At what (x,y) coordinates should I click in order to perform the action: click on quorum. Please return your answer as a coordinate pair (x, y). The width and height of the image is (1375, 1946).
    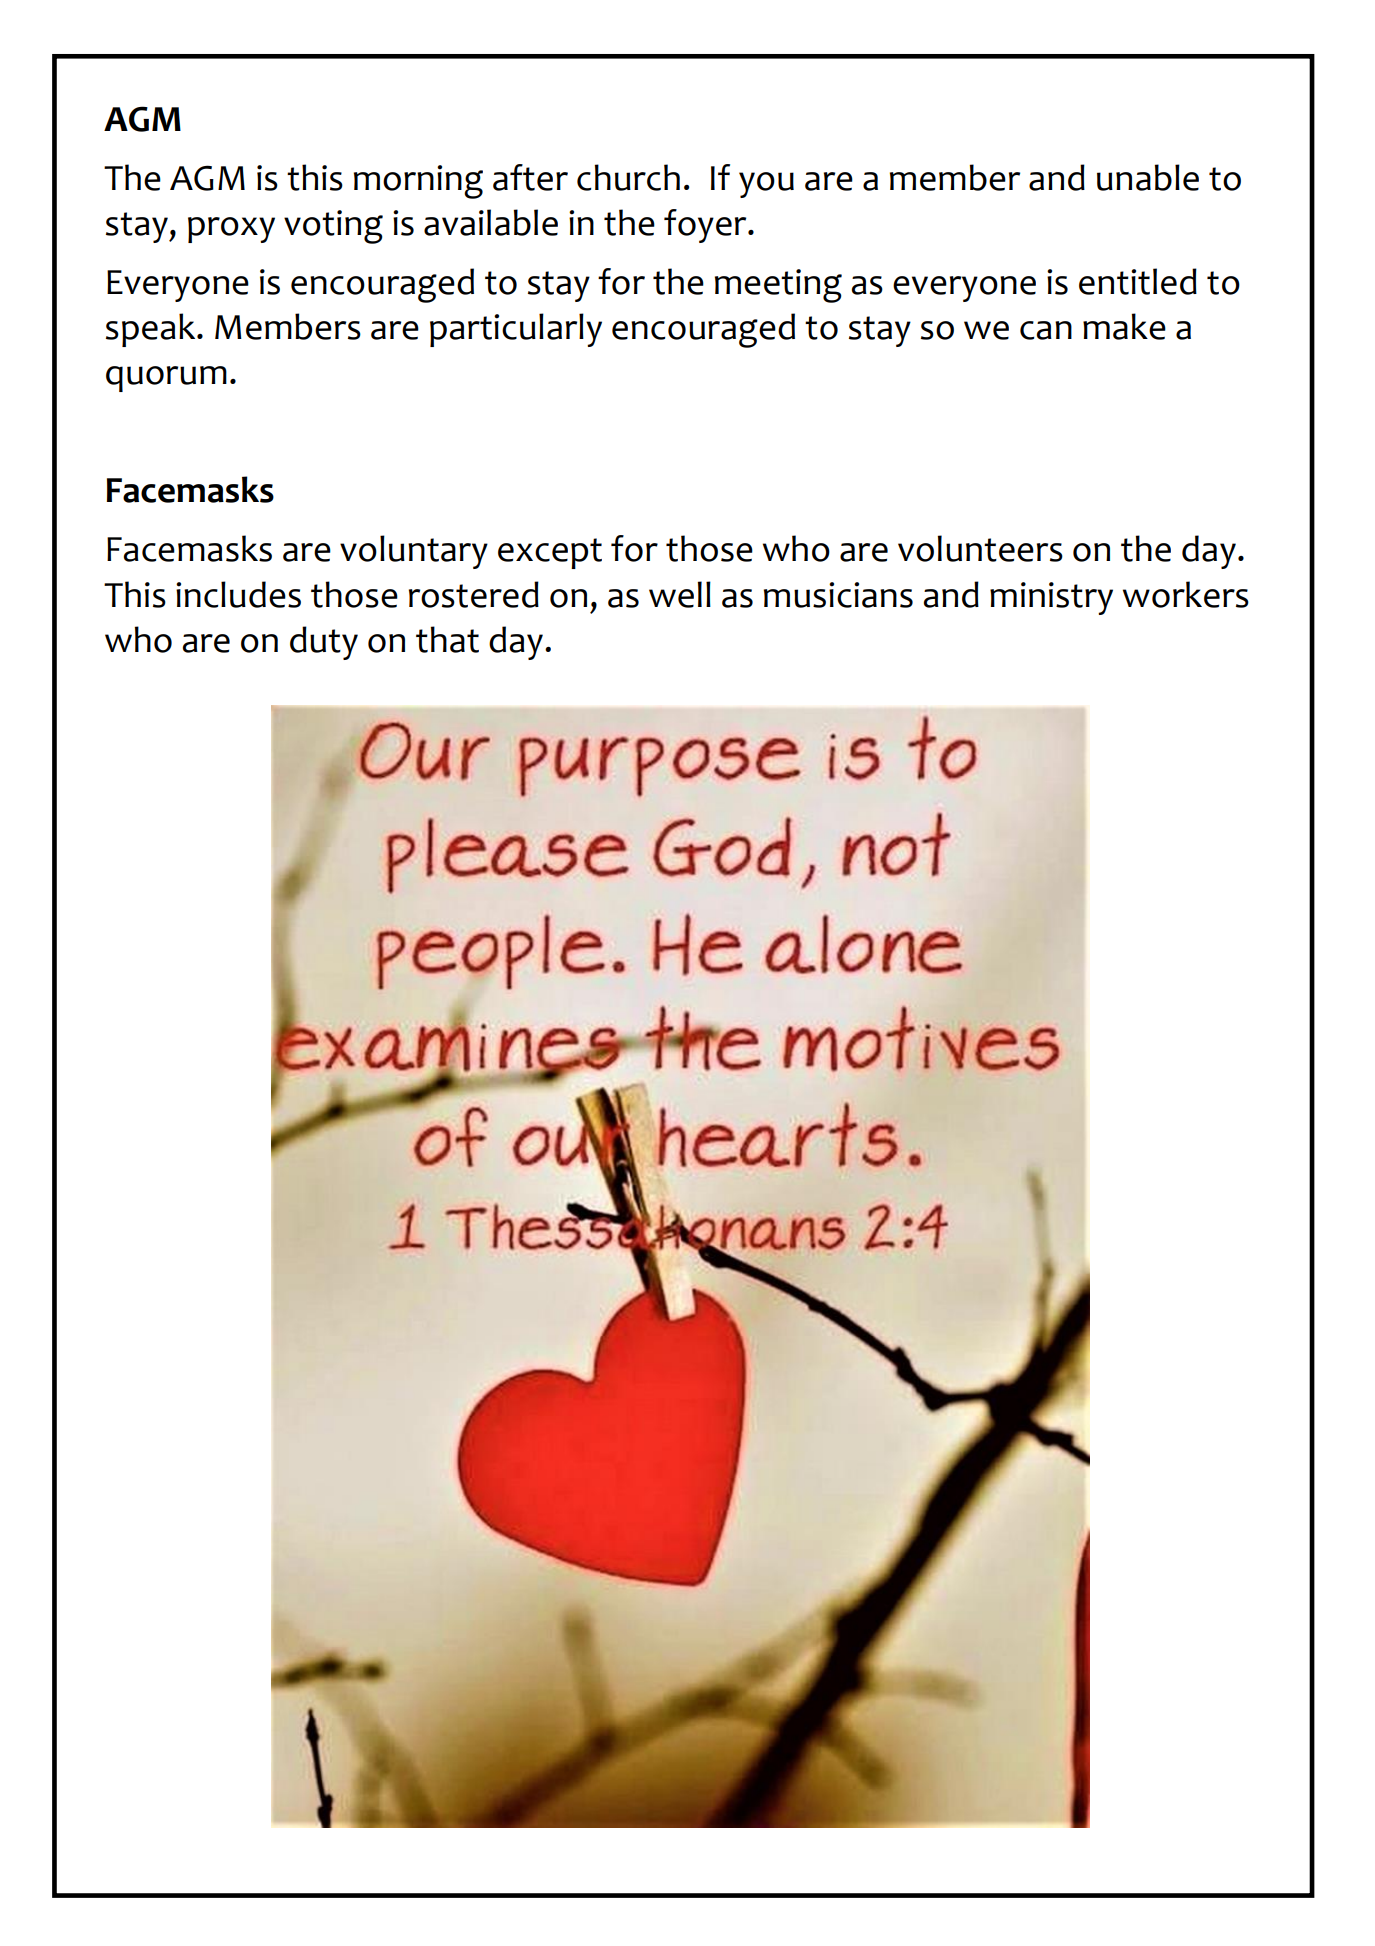
    Looking at the image, I should click on (166, 379).
